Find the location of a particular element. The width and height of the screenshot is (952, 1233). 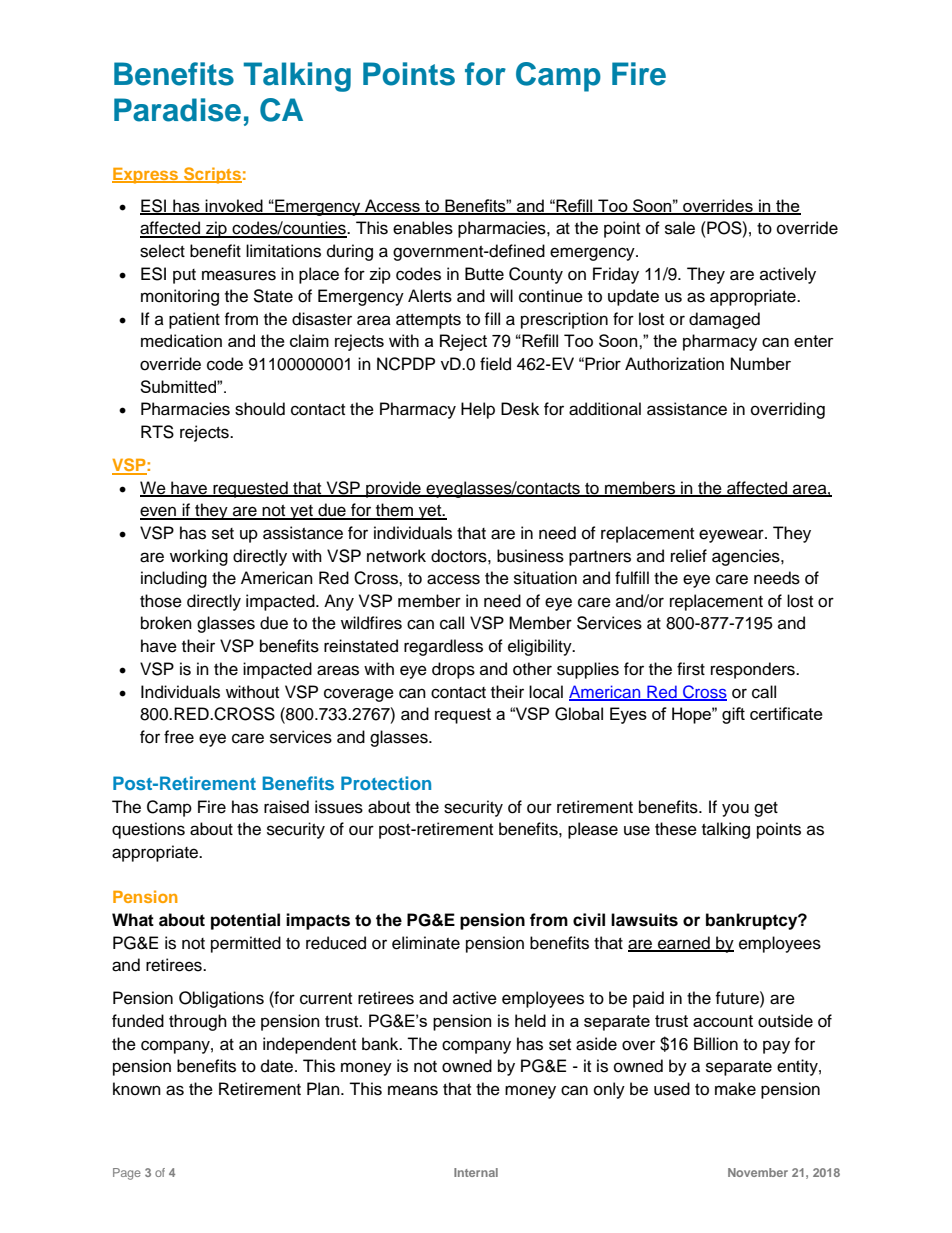

regardless is located at coordinates (443, 647).
